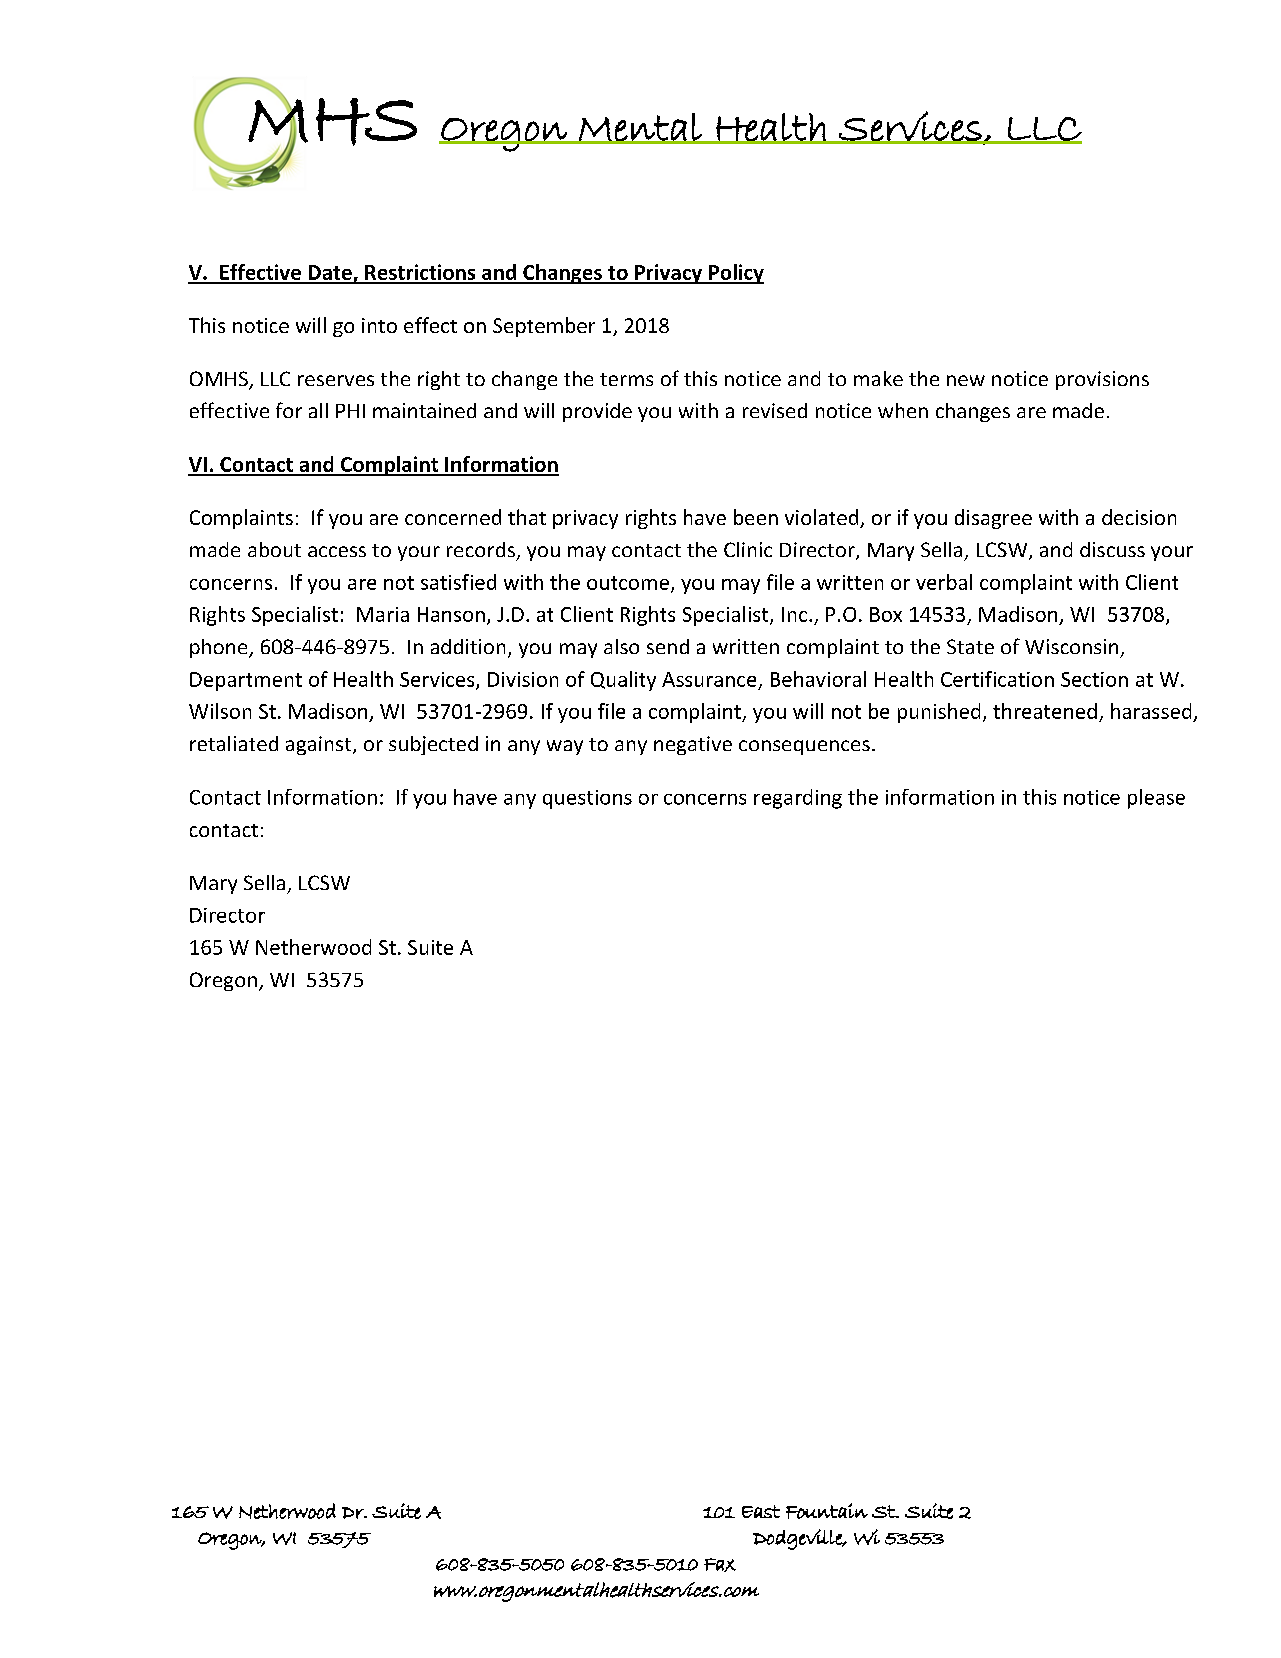 The image size is (1281, 1658). What do you see at coordinates (587, 799) in the image?
I see `questions` at bounding box center [587, 799].
